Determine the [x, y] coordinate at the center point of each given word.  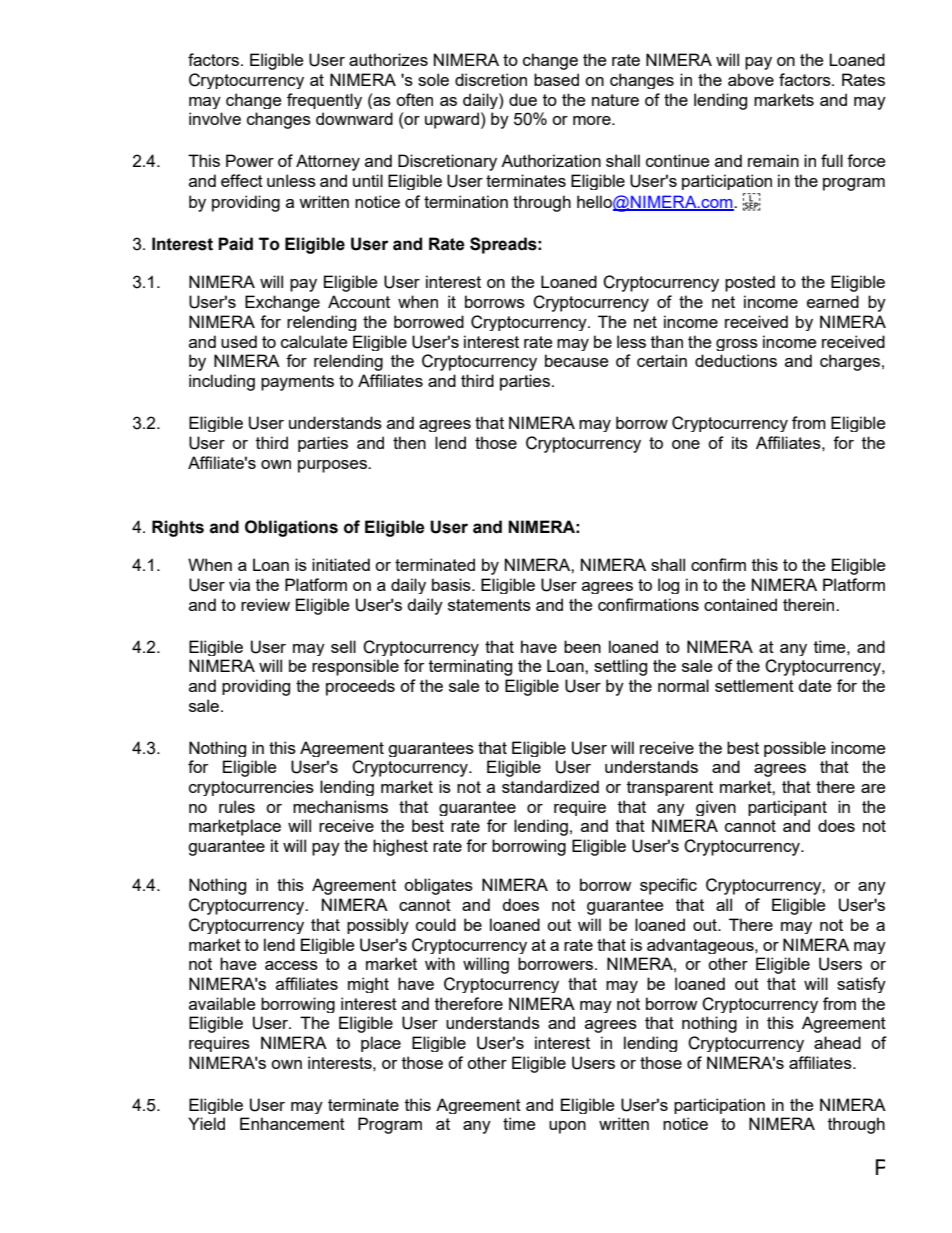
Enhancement [292, 1123]
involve [215, 118]
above [751, 79]
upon [567, 1127]
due [523, 99]
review [265, 604]
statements [489, 605]
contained [740, 604]
